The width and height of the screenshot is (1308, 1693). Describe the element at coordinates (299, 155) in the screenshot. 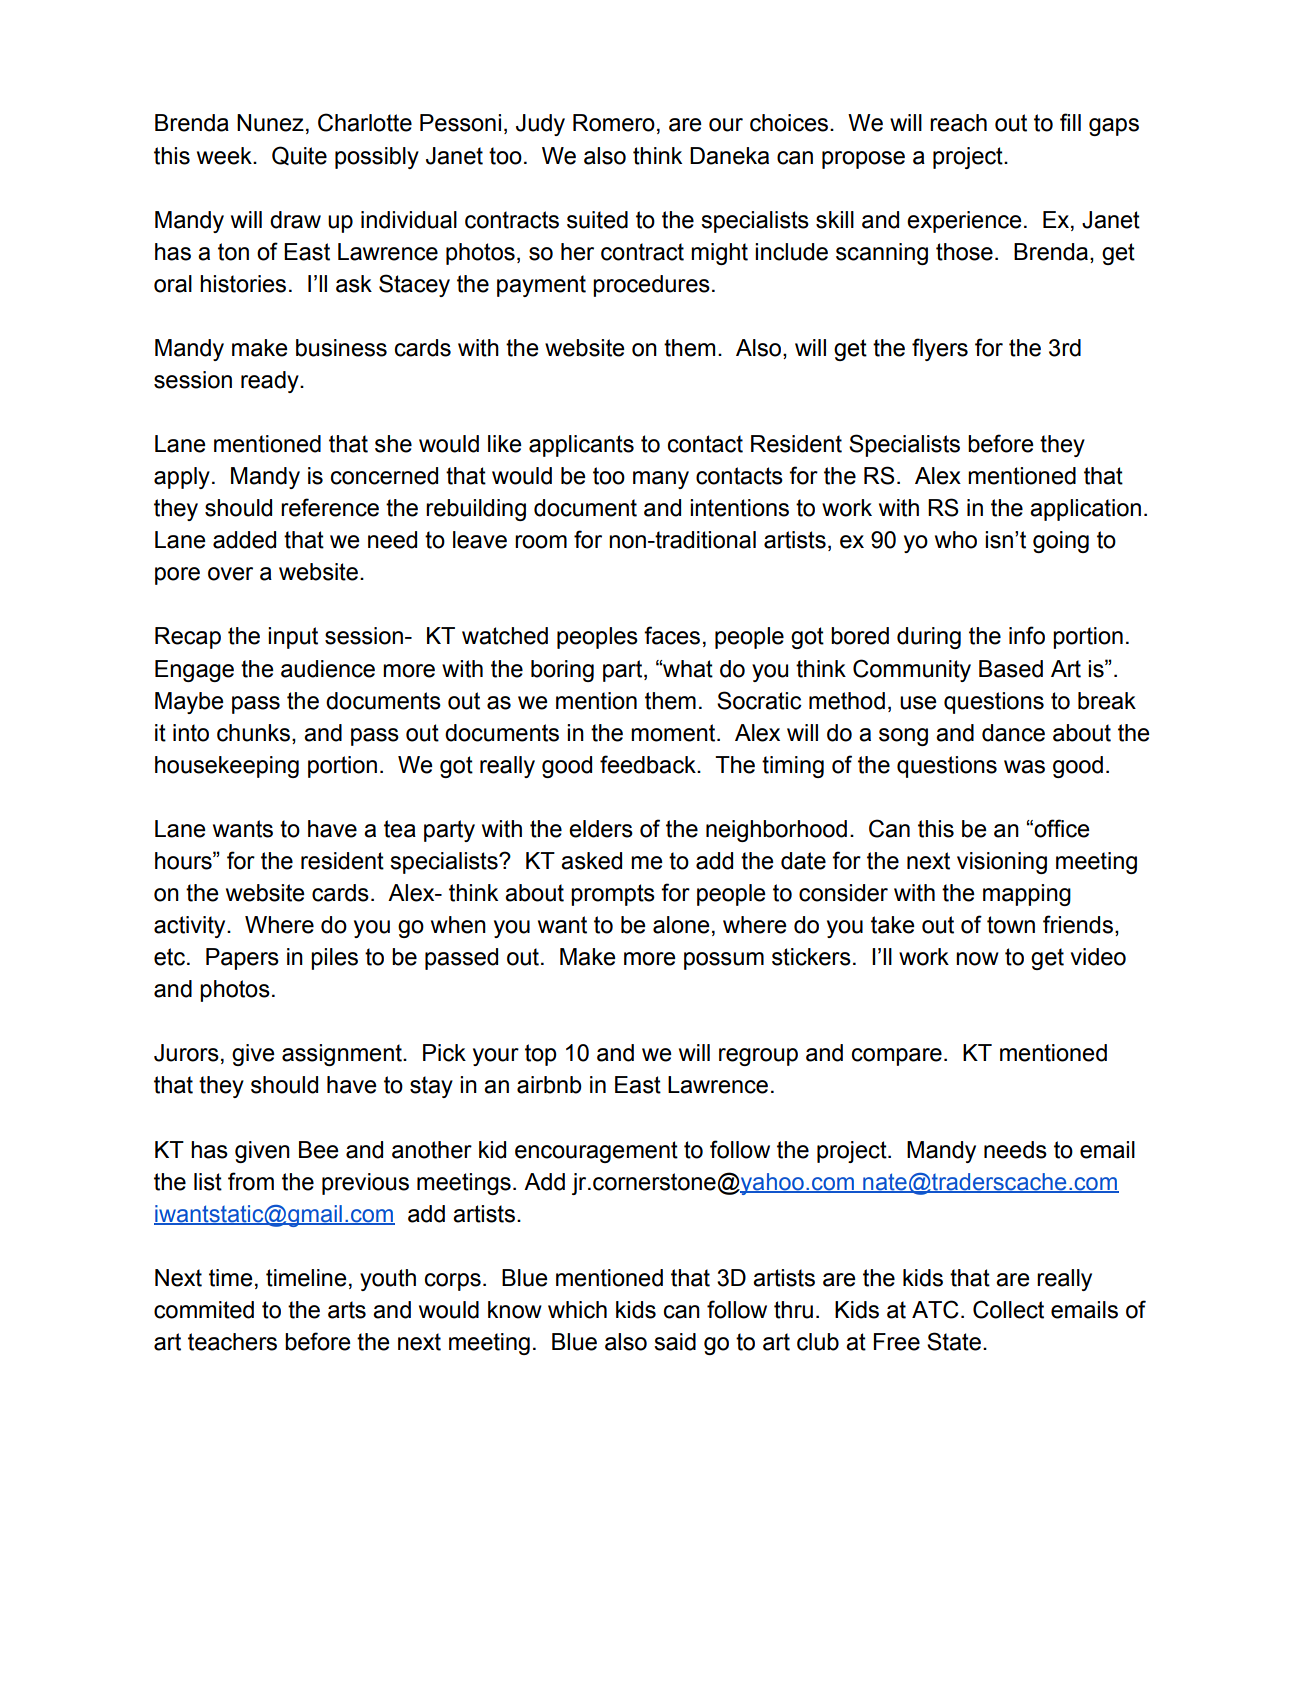

I see `Quite` at that location.
